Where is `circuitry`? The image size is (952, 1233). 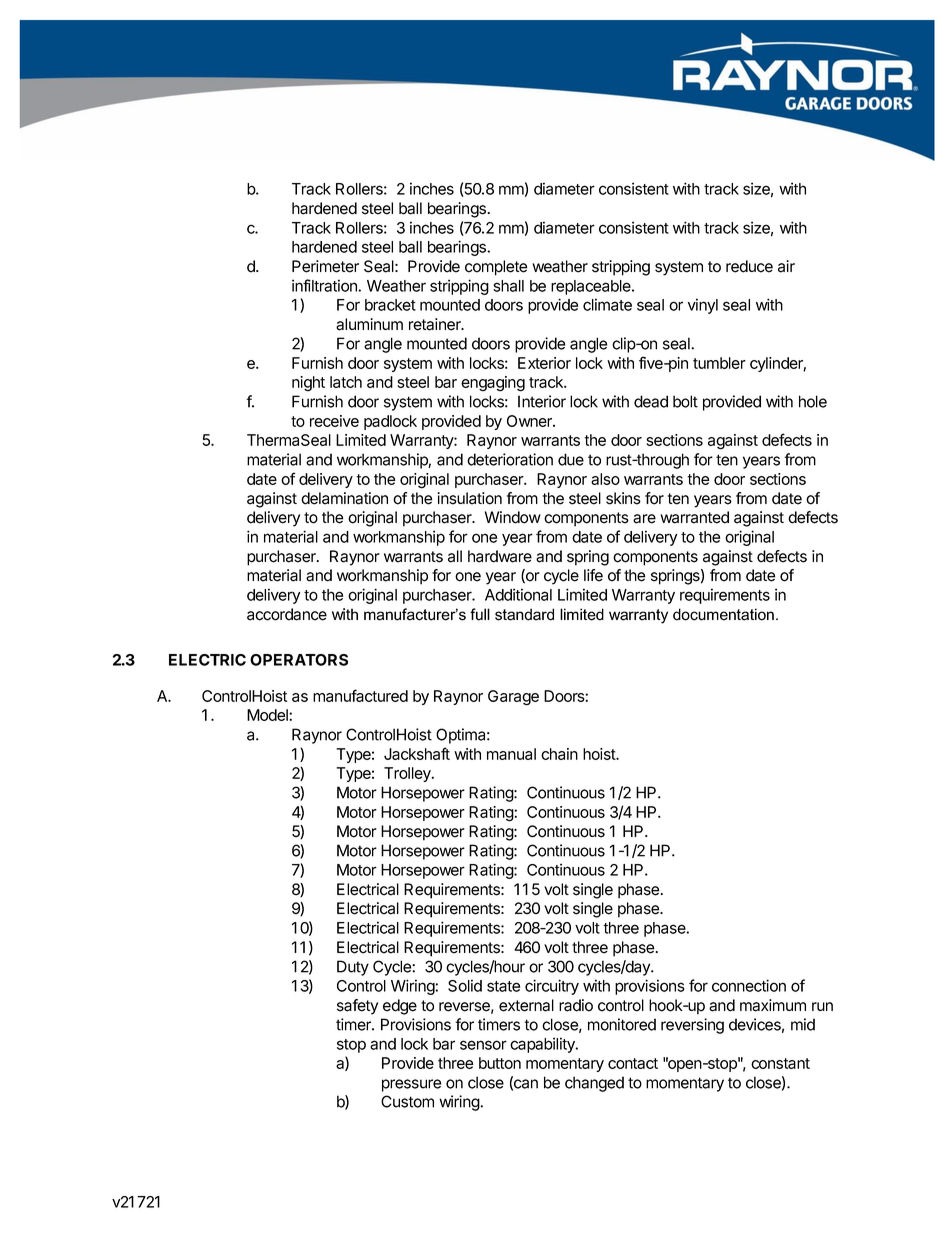
circuitry is located at coordinates (552, 987).
